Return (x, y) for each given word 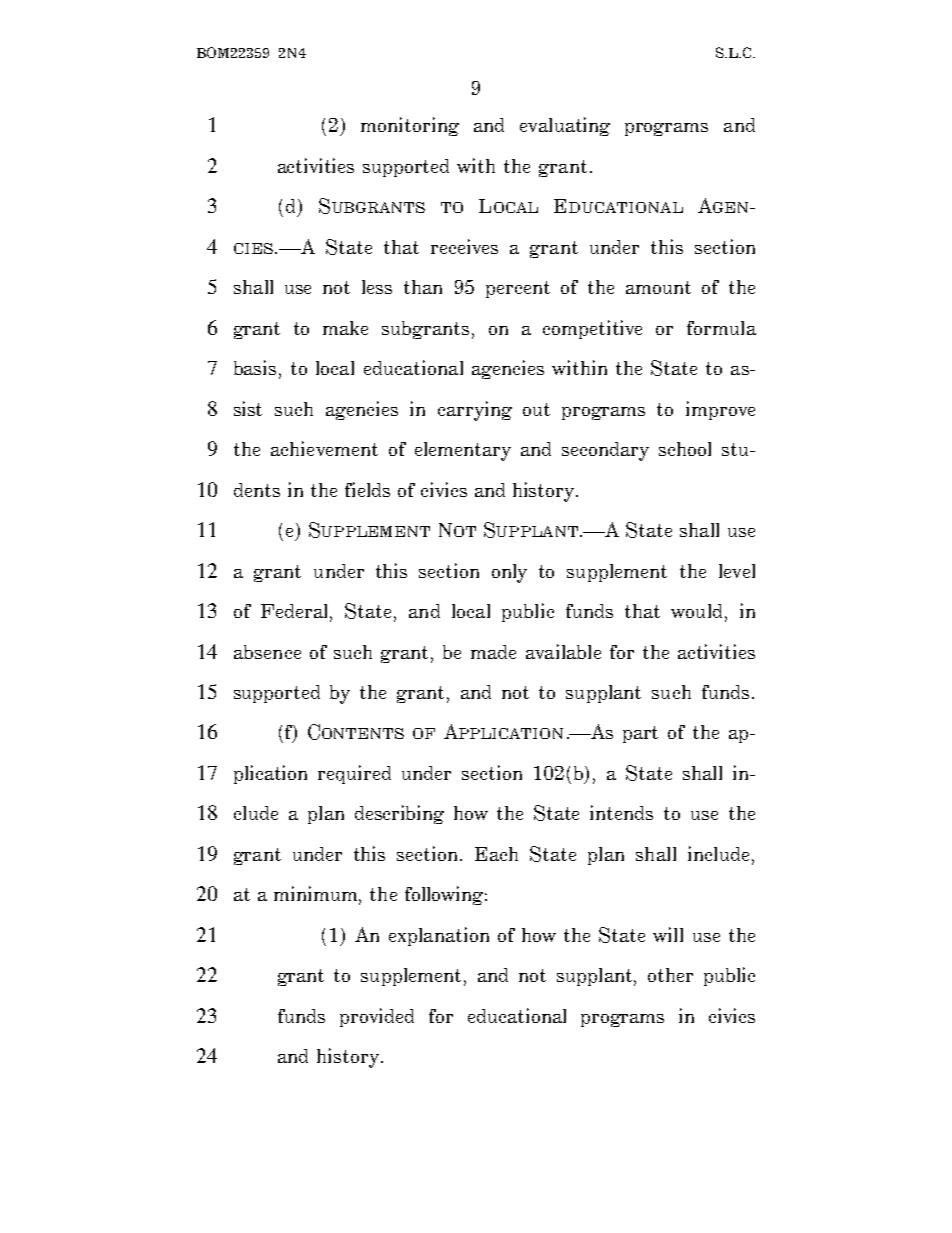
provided (377, 1017)
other (670, 975)
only (509, 573)
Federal (296, 612)
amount (658, 287)
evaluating (565, 126)
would (696, 611)
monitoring (410, 126)
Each (496, 854)
